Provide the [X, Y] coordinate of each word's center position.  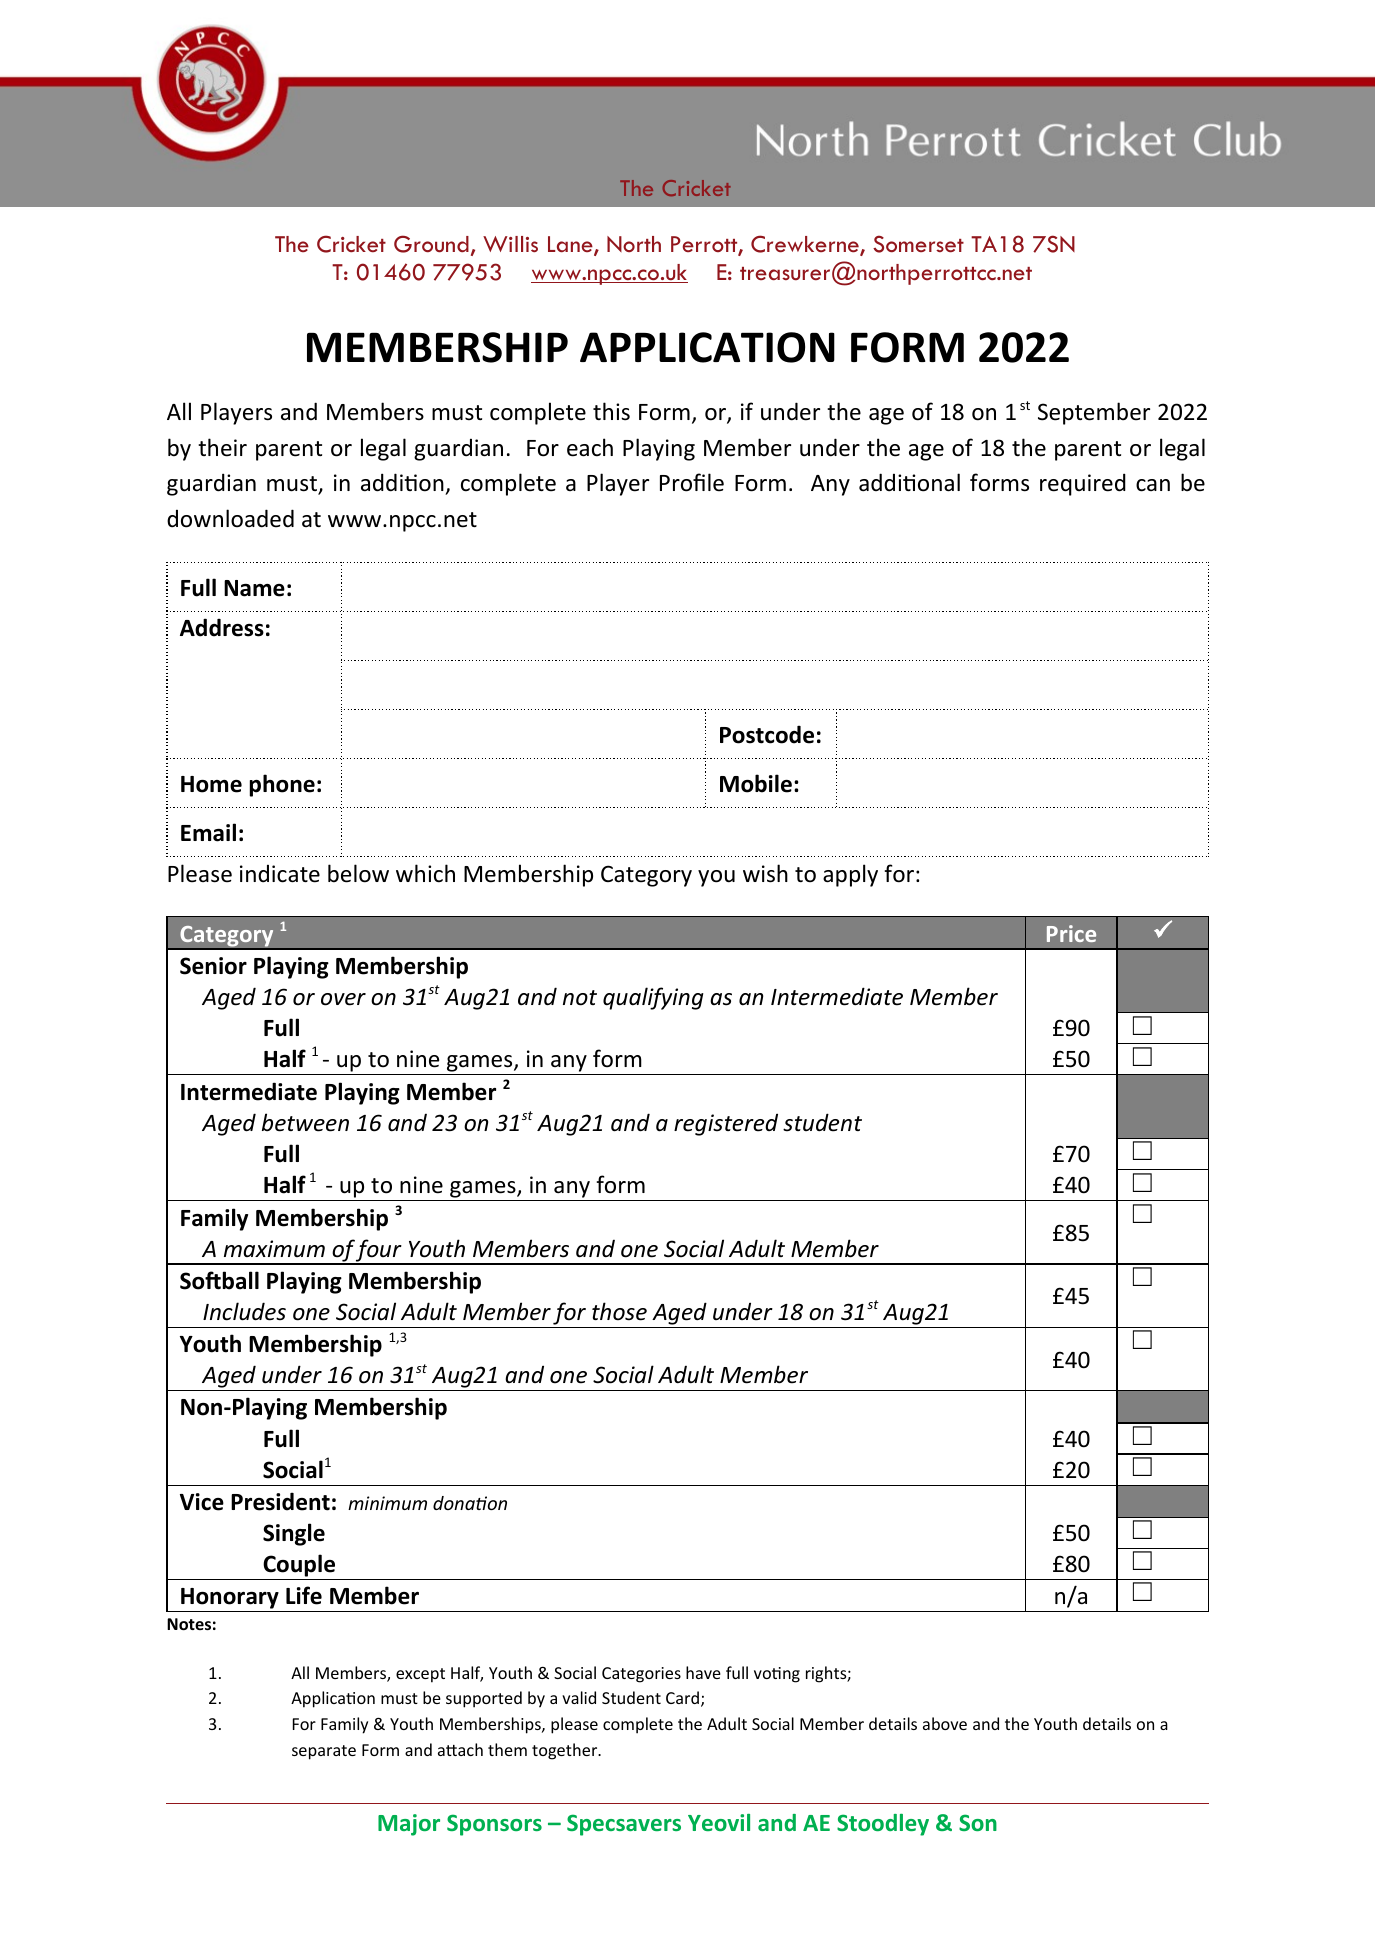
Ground [431, 244]
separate [324, 1752]
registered [726, 1124]
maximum [274, 1248]
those [619, 1311]
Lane [571, 245]
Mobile [756, 783]
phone [282, 785]
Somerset [918, 244]
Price [1071, 933]
